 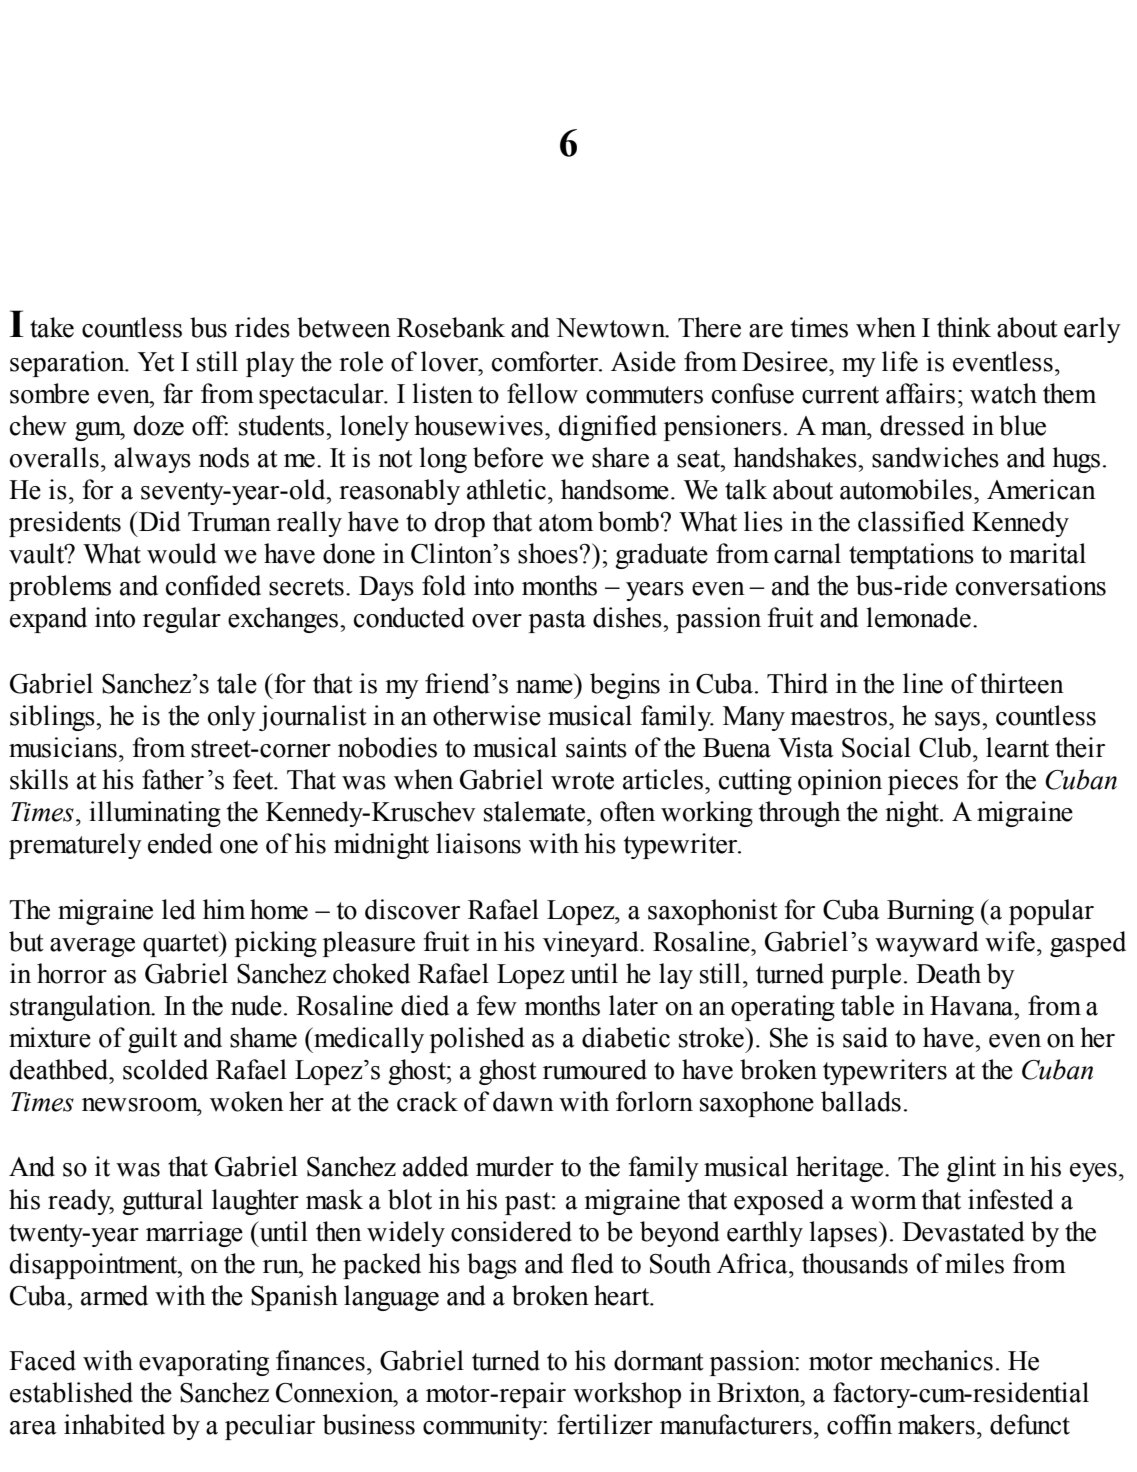 I want to click on inhabited, so click(x=114, y=1424).
